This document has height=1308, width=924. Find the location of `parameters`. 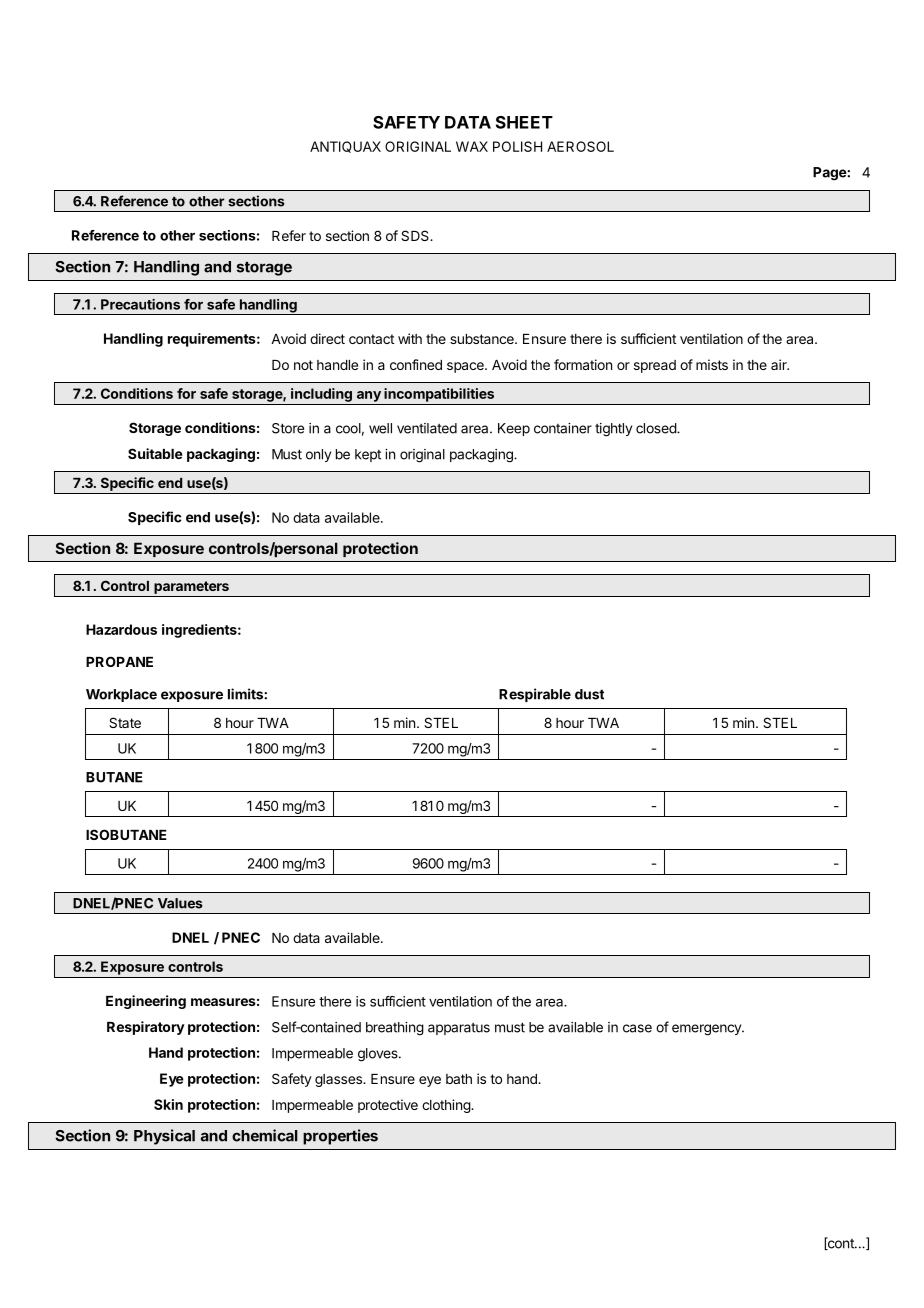

parameters is located at coordinates (191, 587).
